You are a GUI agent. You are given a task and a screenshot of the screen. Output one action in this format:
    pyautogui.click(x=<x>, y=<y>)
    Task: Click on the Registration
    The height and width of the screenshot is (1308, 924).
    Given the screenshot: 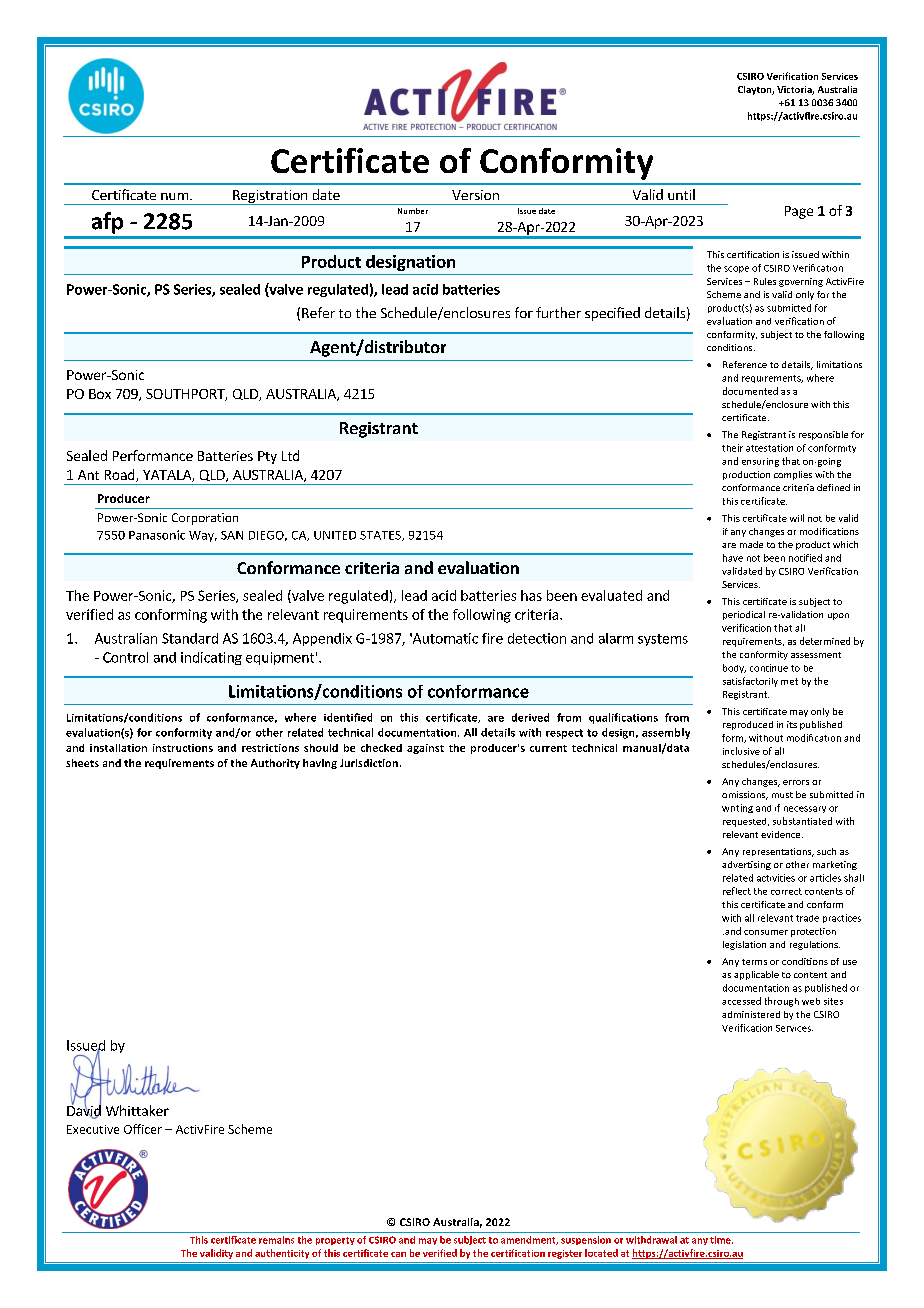 What is the action you would take?
    pyautogui.click(x=270, y=197)
